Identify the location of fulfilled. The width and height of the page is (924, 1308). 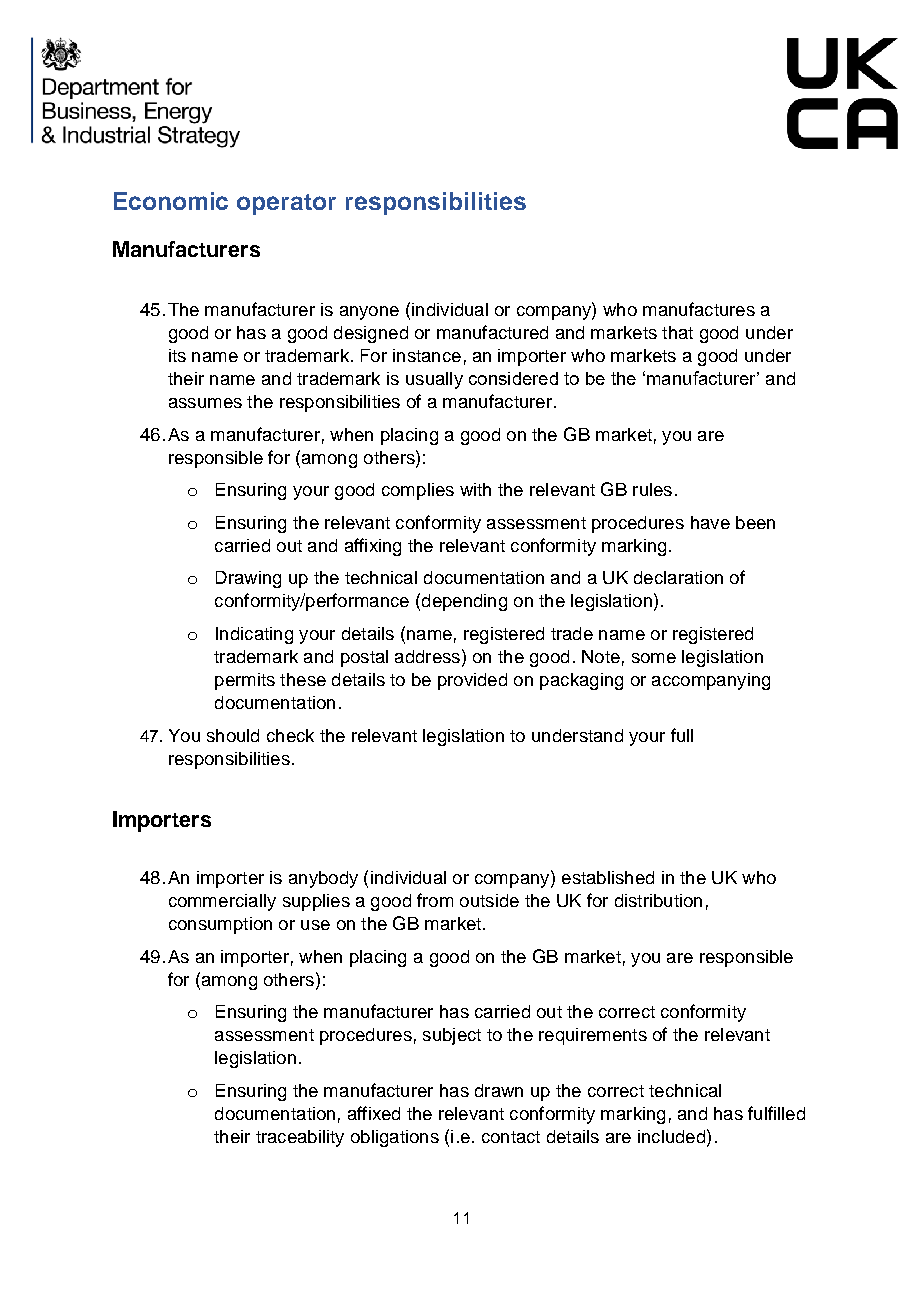
(776, 1113).
